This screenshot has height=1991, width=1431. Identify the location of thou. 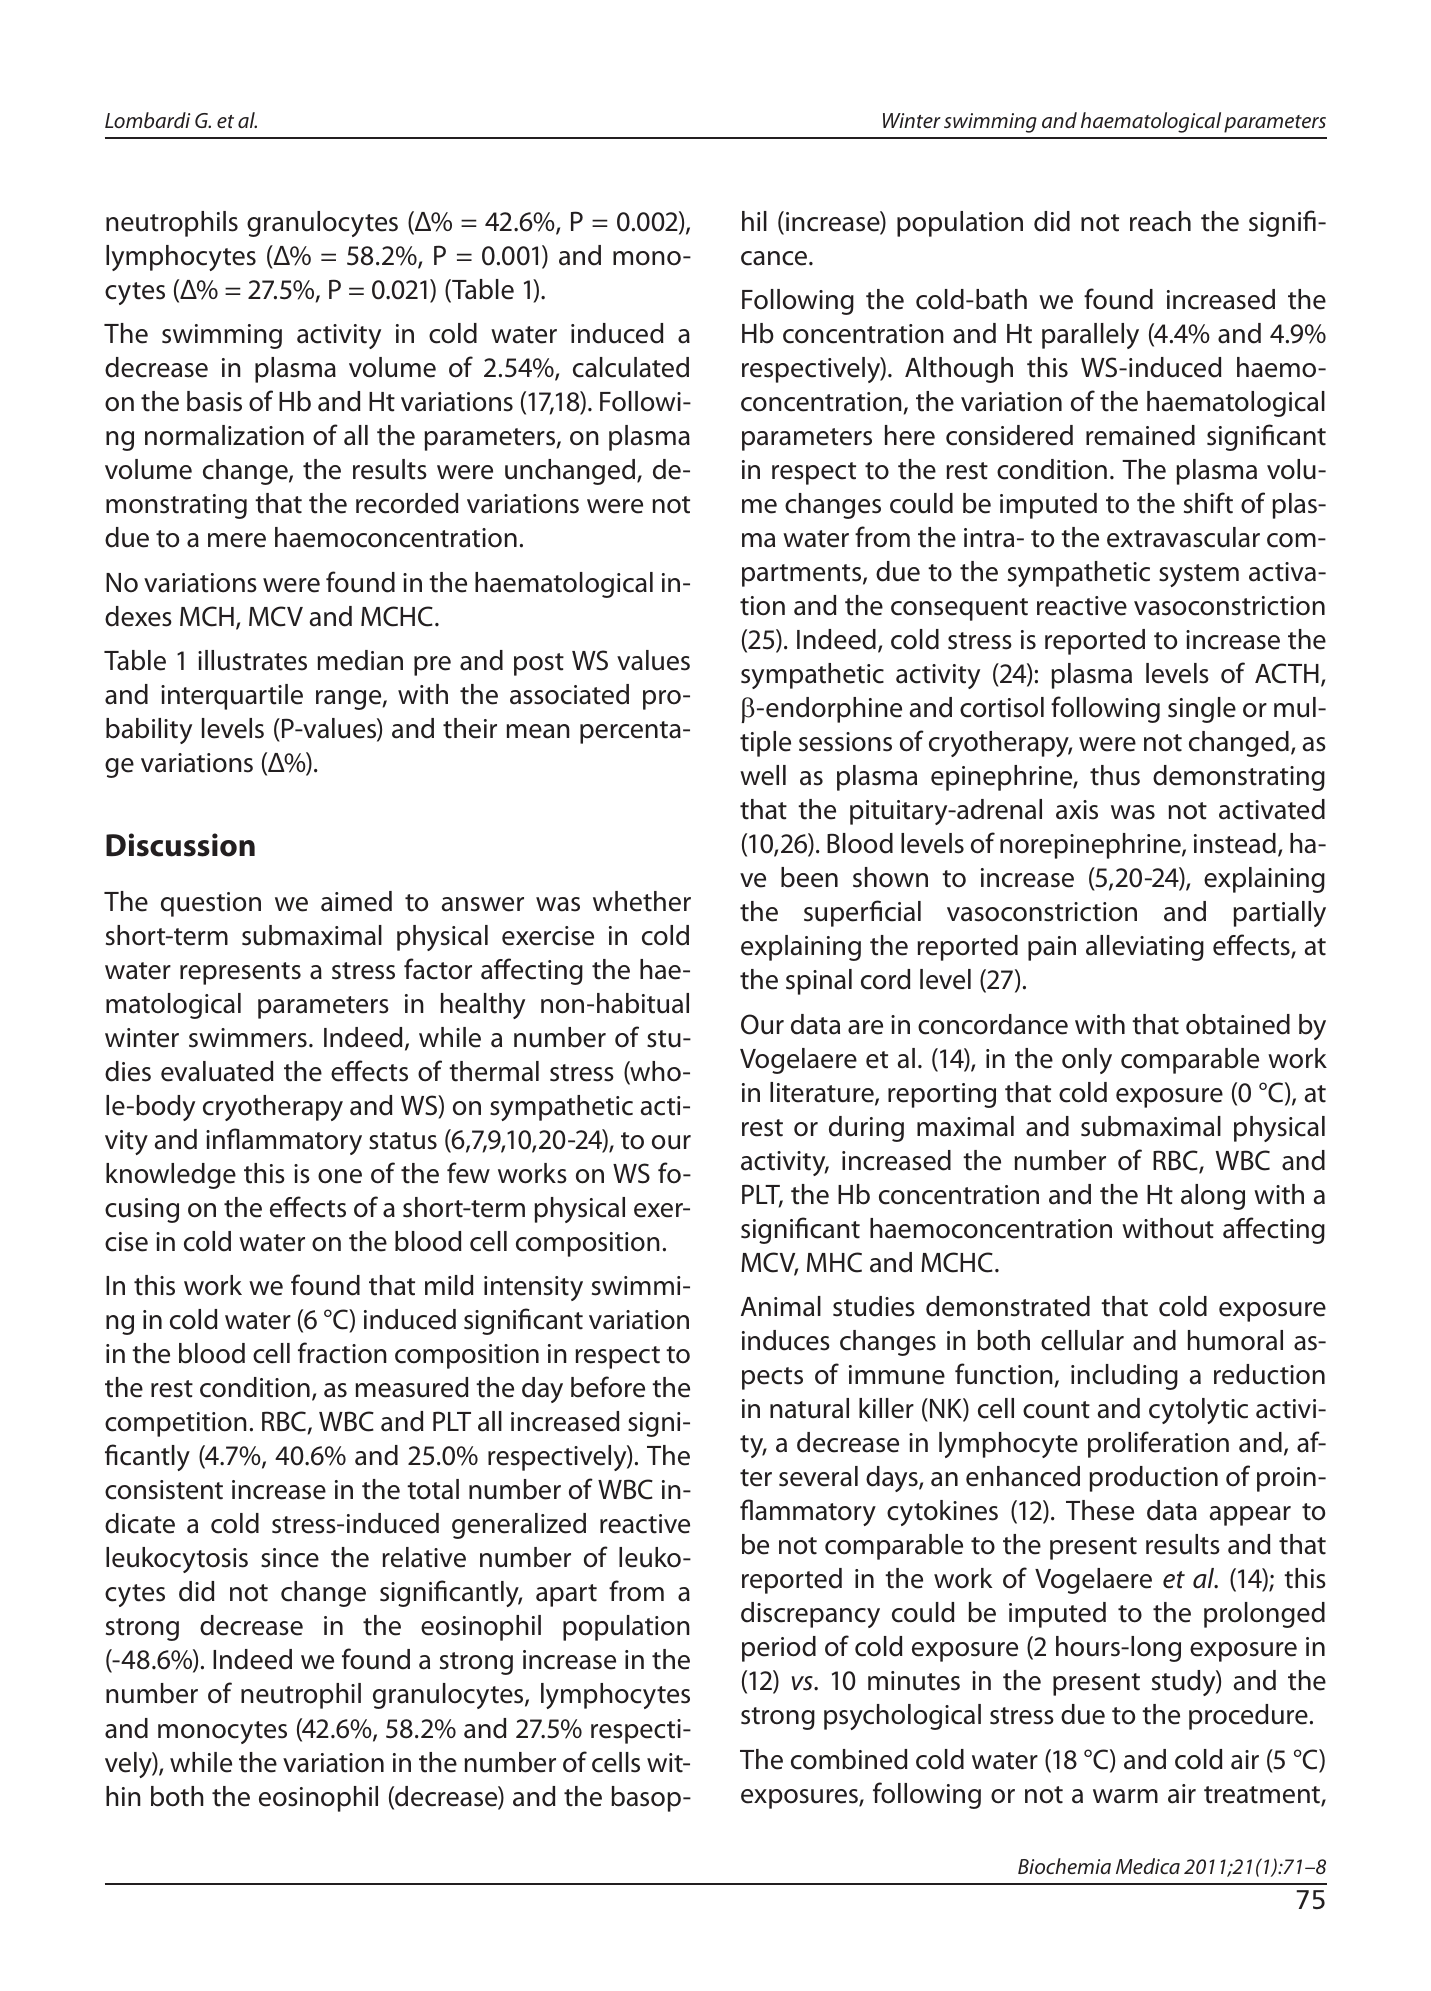
(955, 367).
